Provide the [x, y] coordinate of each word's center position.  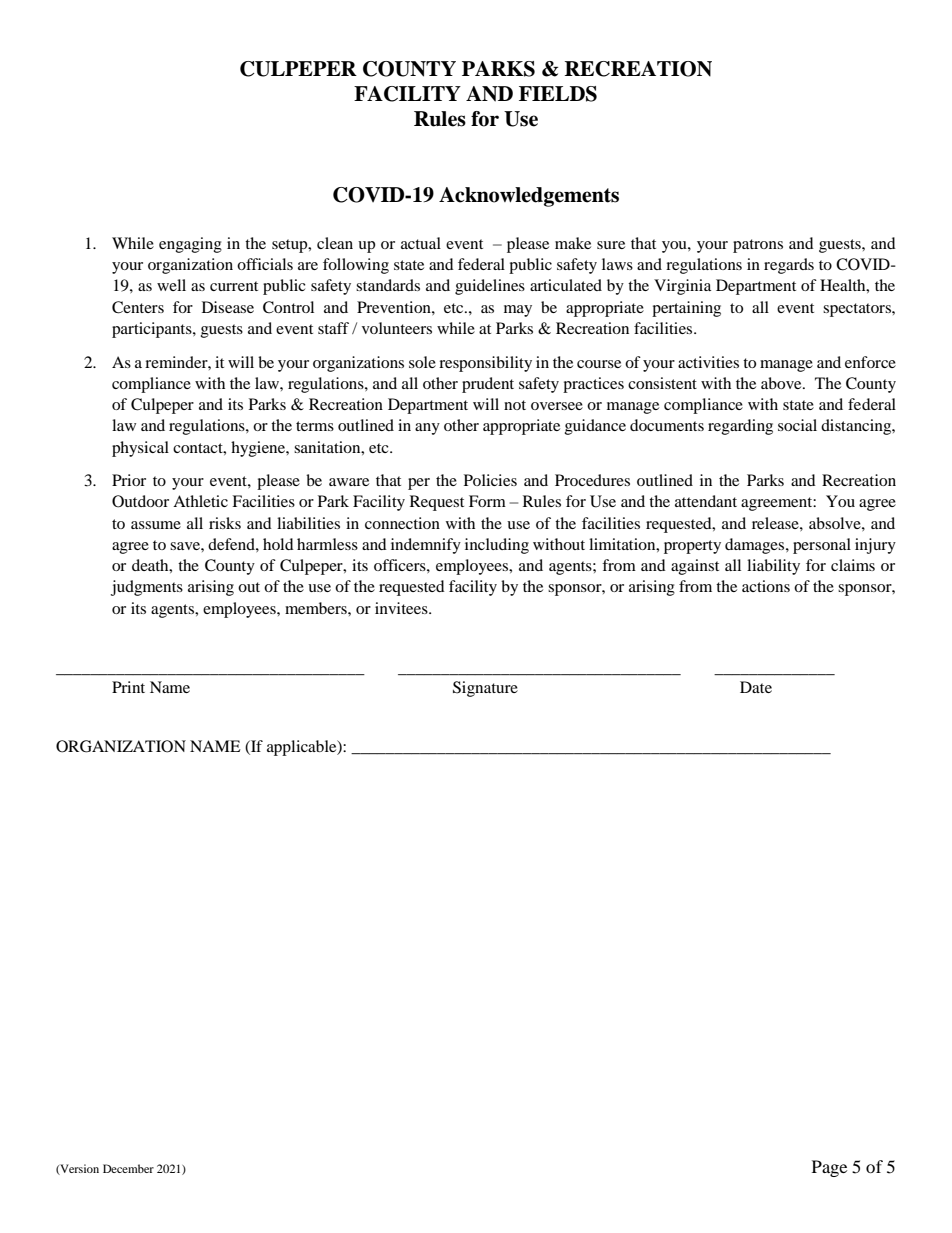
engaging [190, 245]
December [128, 1168]
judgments [147, 588]
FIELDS [558, 94]
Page [829, 1168]
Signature [485, 689]
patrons [758, 246]
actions [766, 586]
